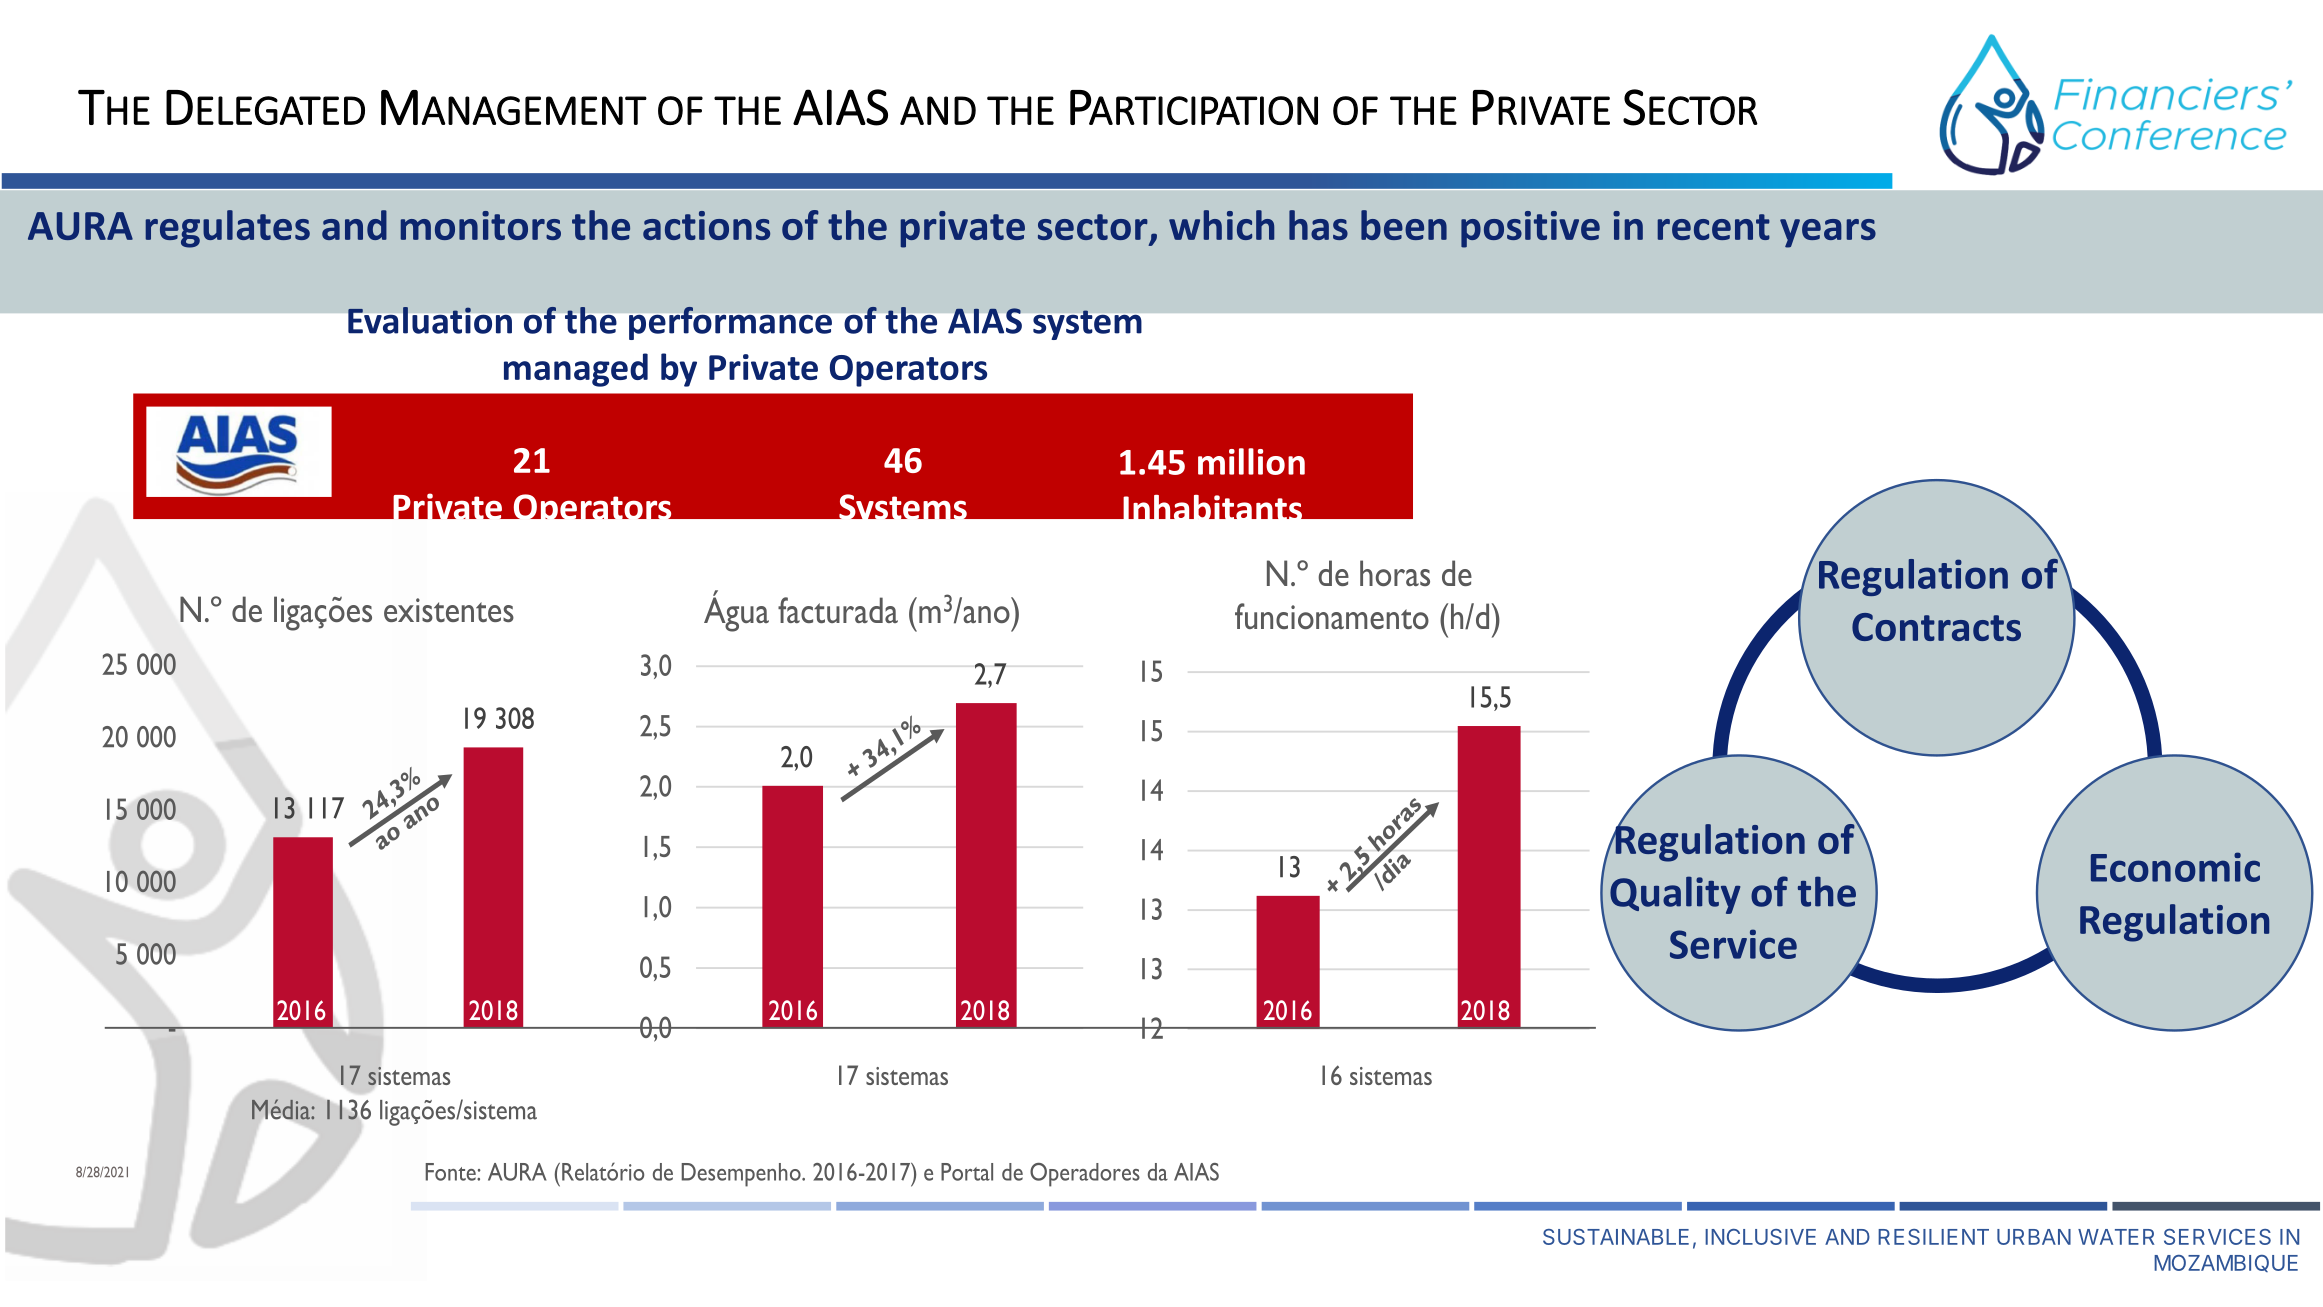 The image size is (2323, 1307). I want to click on which, so click(1221, 225).
